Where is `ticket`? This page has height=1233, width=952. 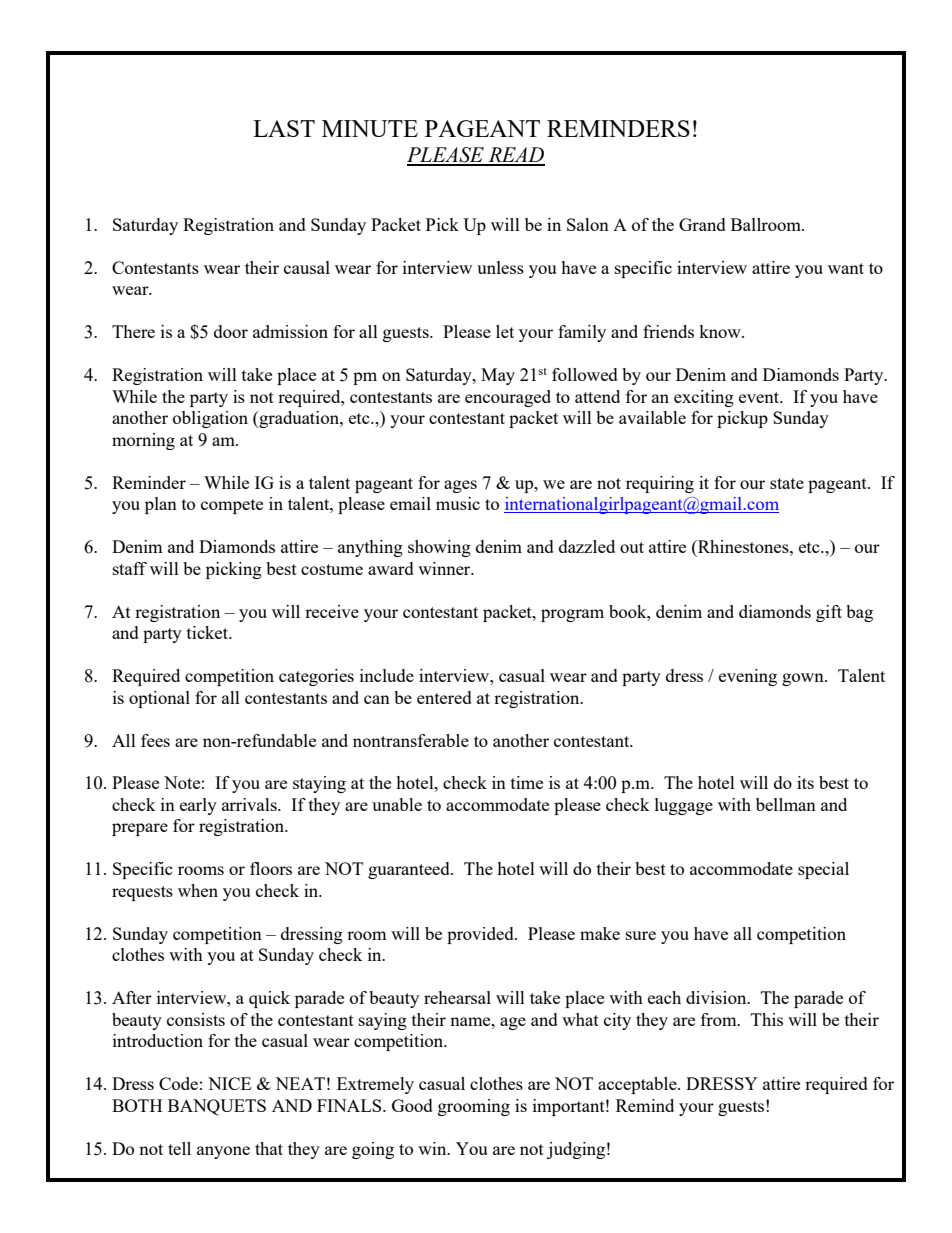 ticket is located at coordinates (209, 632).
